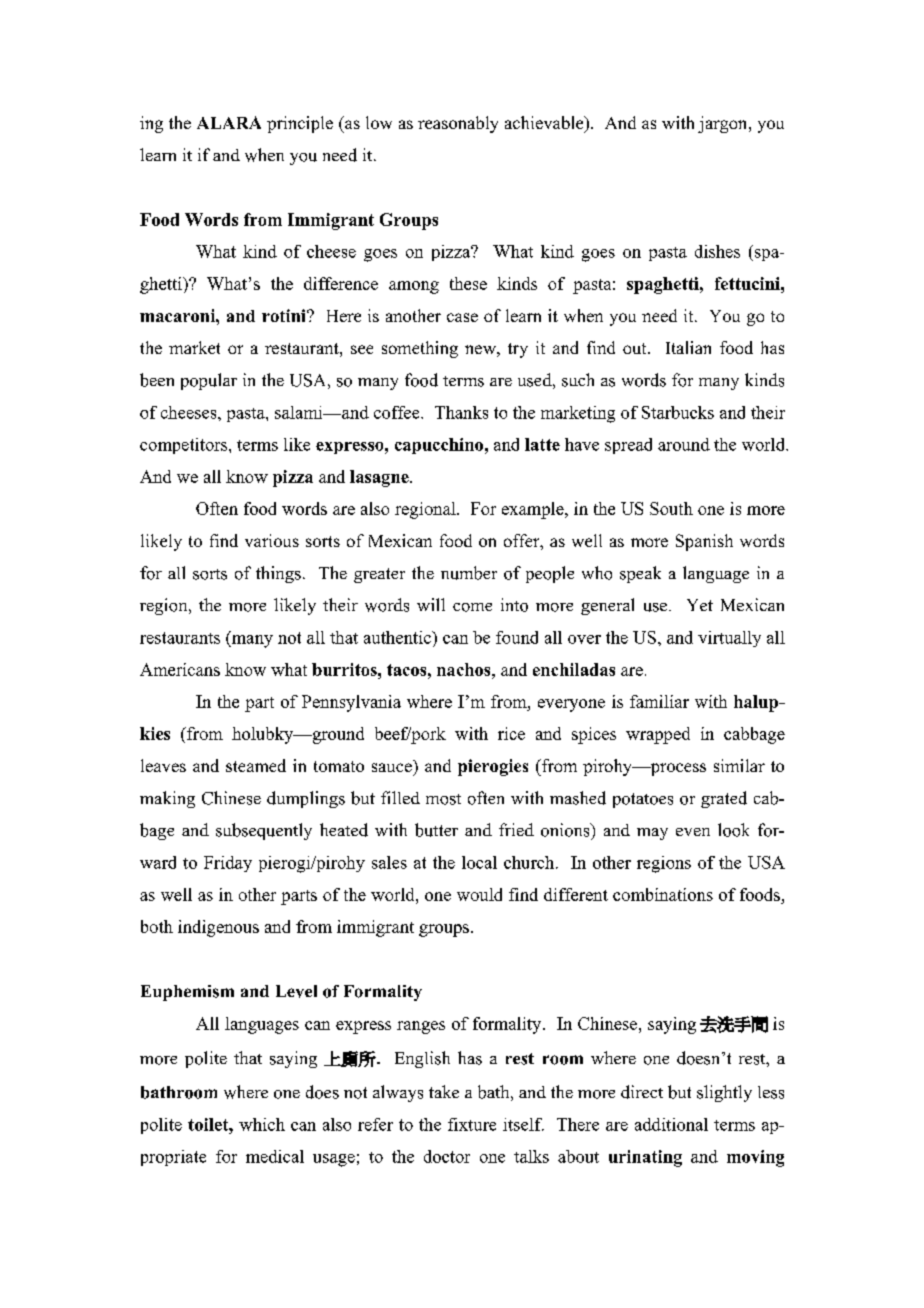  What do you see at coordinates (262, 1124) in the screenshot?
I see `which` at bounding box center [262, 1124].
